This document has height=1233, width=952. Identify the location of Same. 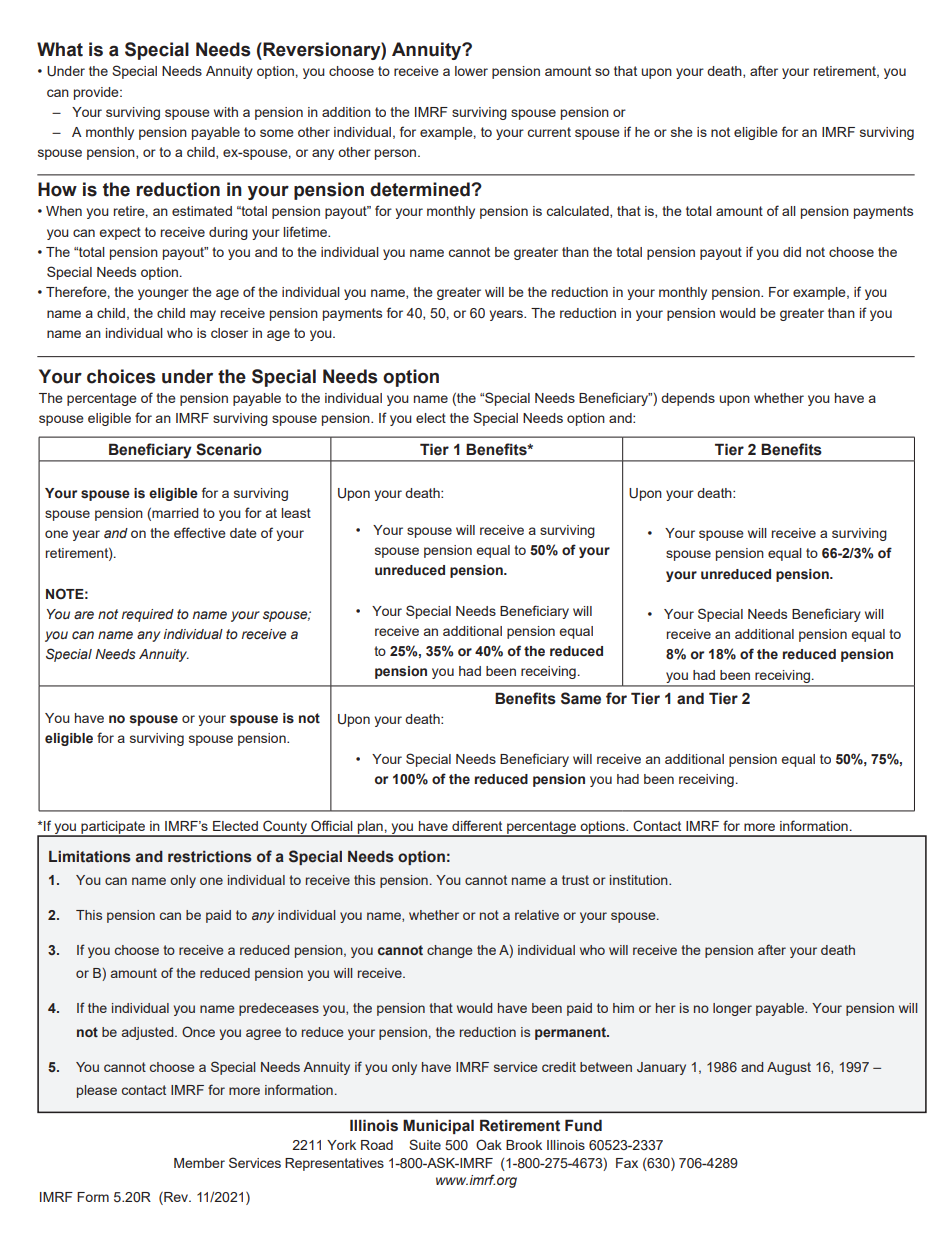
(581, 698).
